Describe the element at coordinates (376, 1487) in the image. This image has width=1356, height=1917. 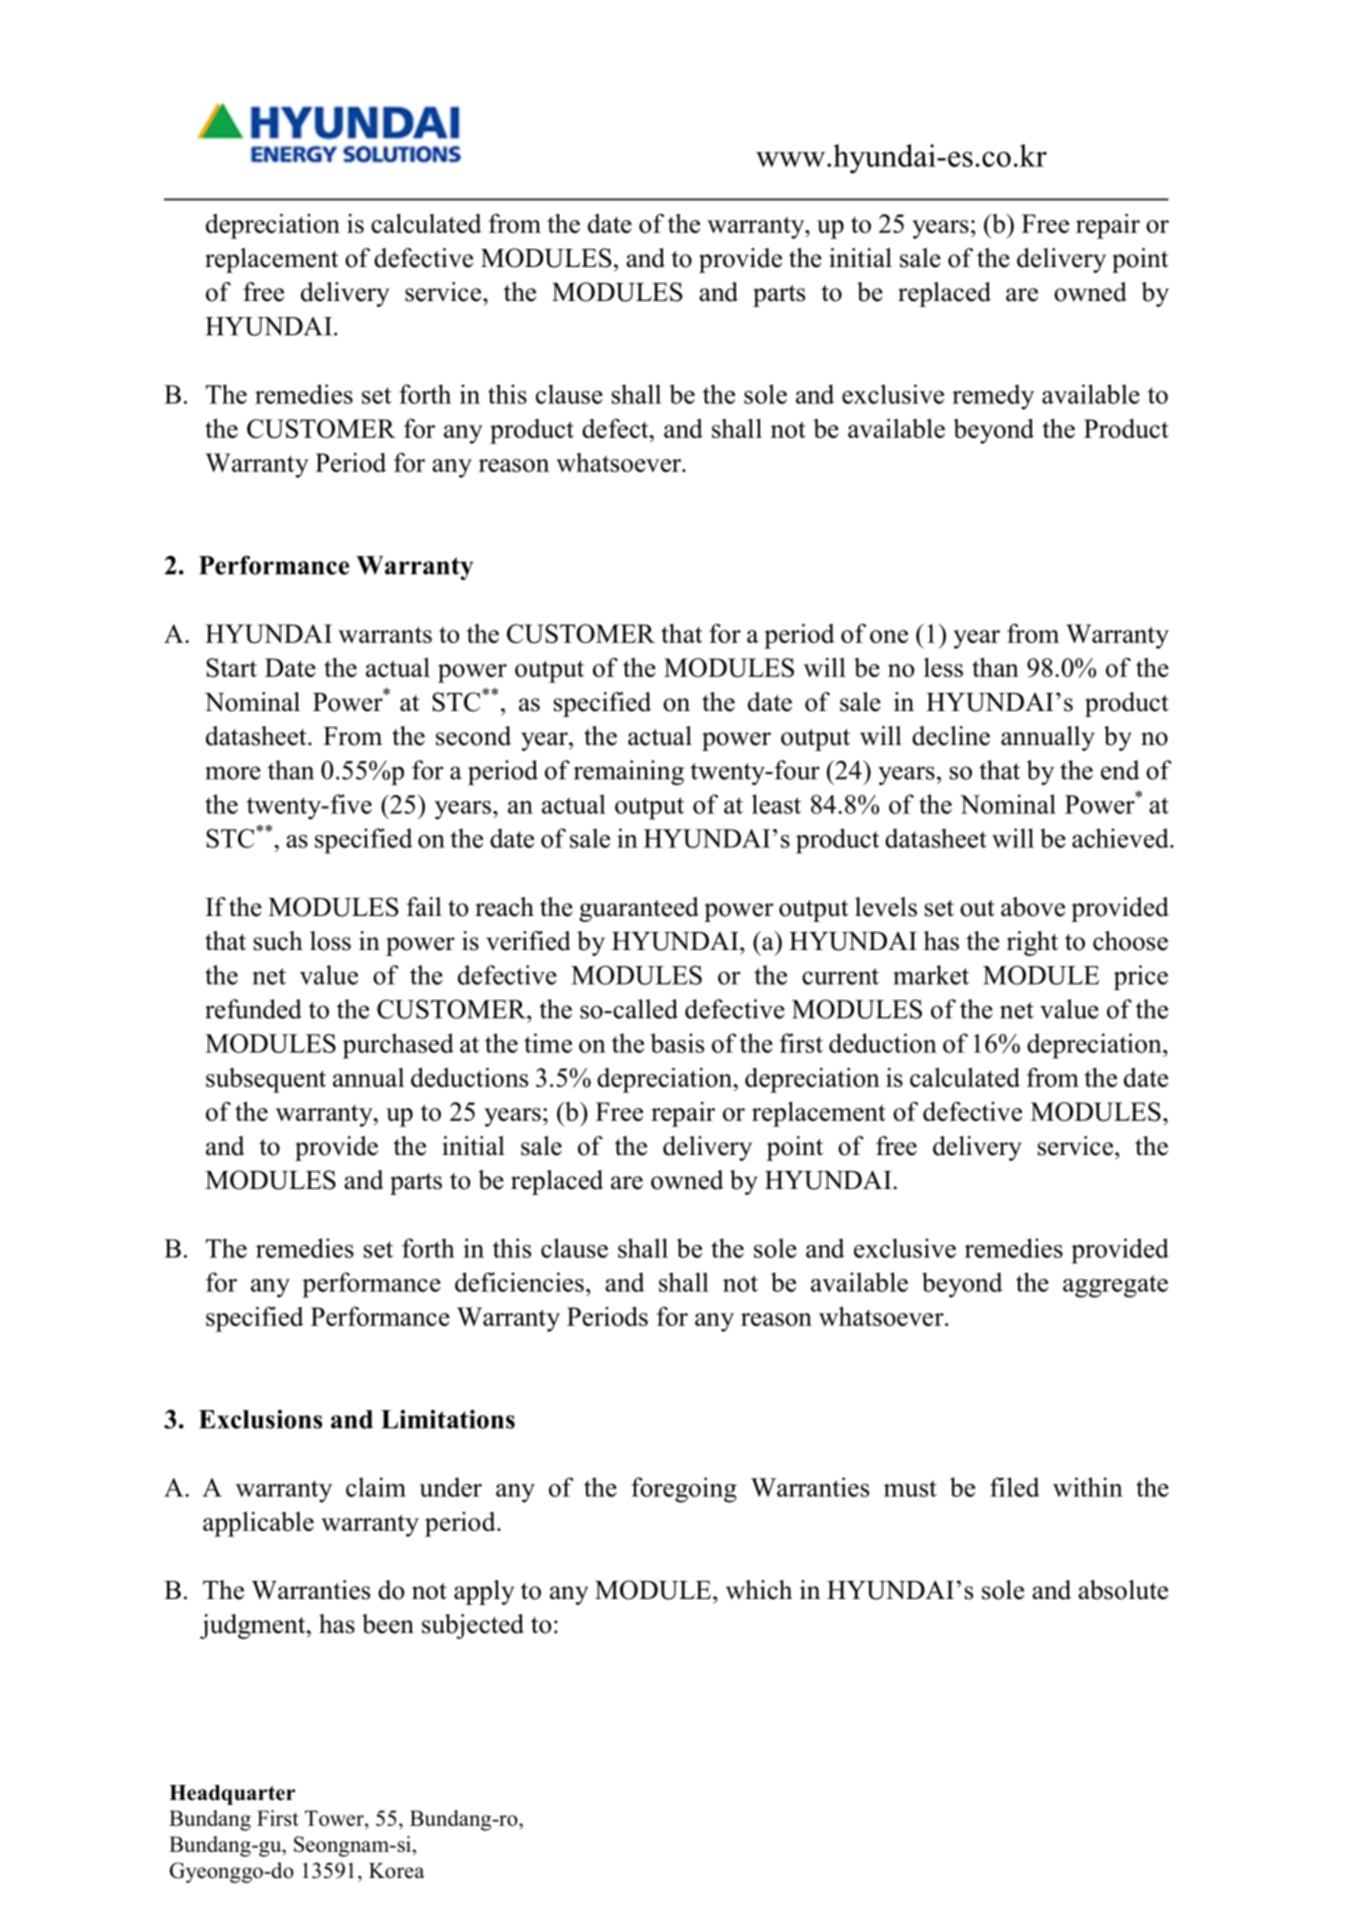
I see `claim` at that location.
